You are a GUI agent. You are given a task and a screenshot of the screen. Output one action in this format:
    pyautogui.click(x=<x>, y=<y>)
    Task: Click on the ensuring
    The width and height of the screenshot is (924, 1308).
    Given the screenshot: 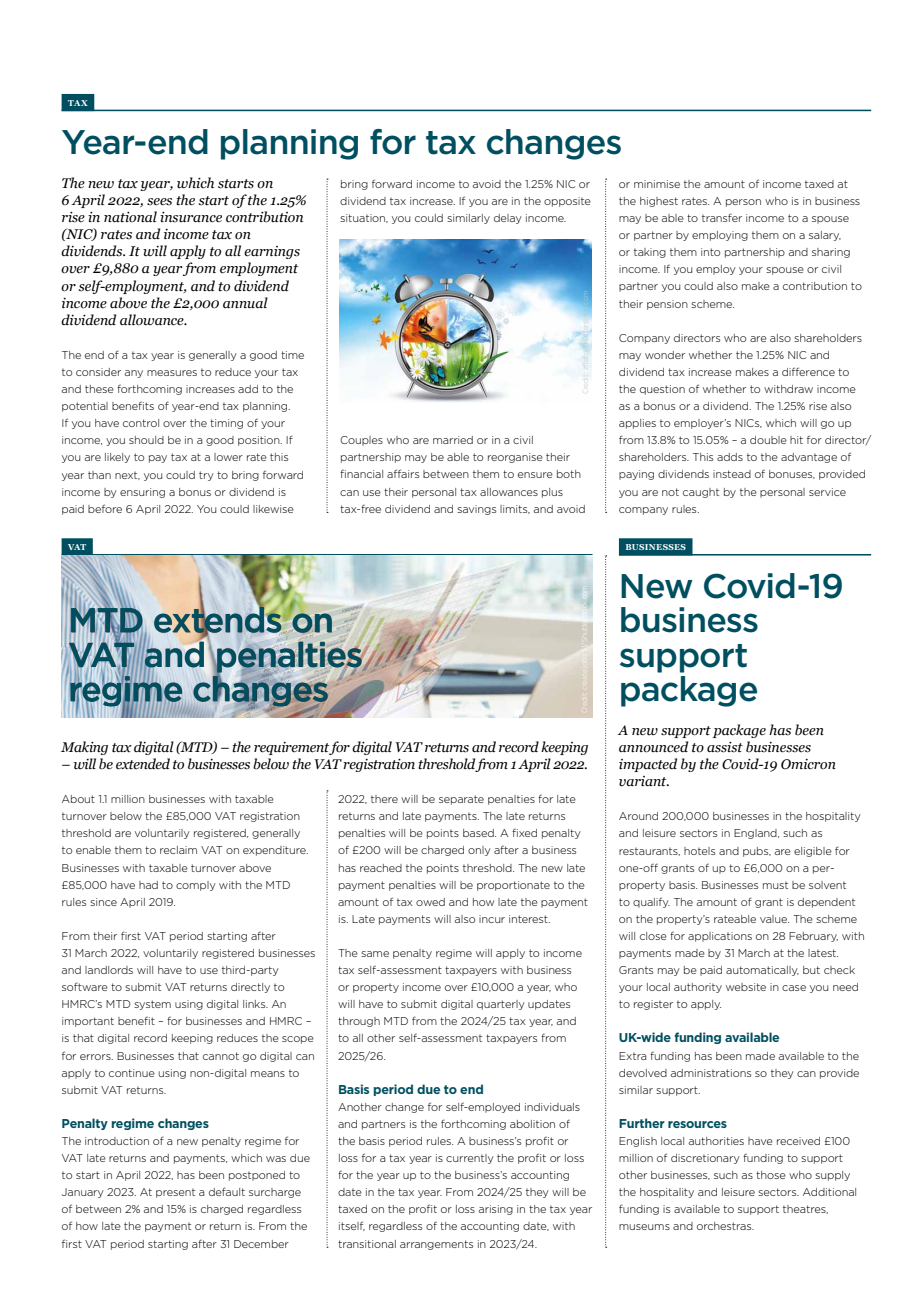 What is the action you would take?
    pyautogui.click(x=142, y=493)
